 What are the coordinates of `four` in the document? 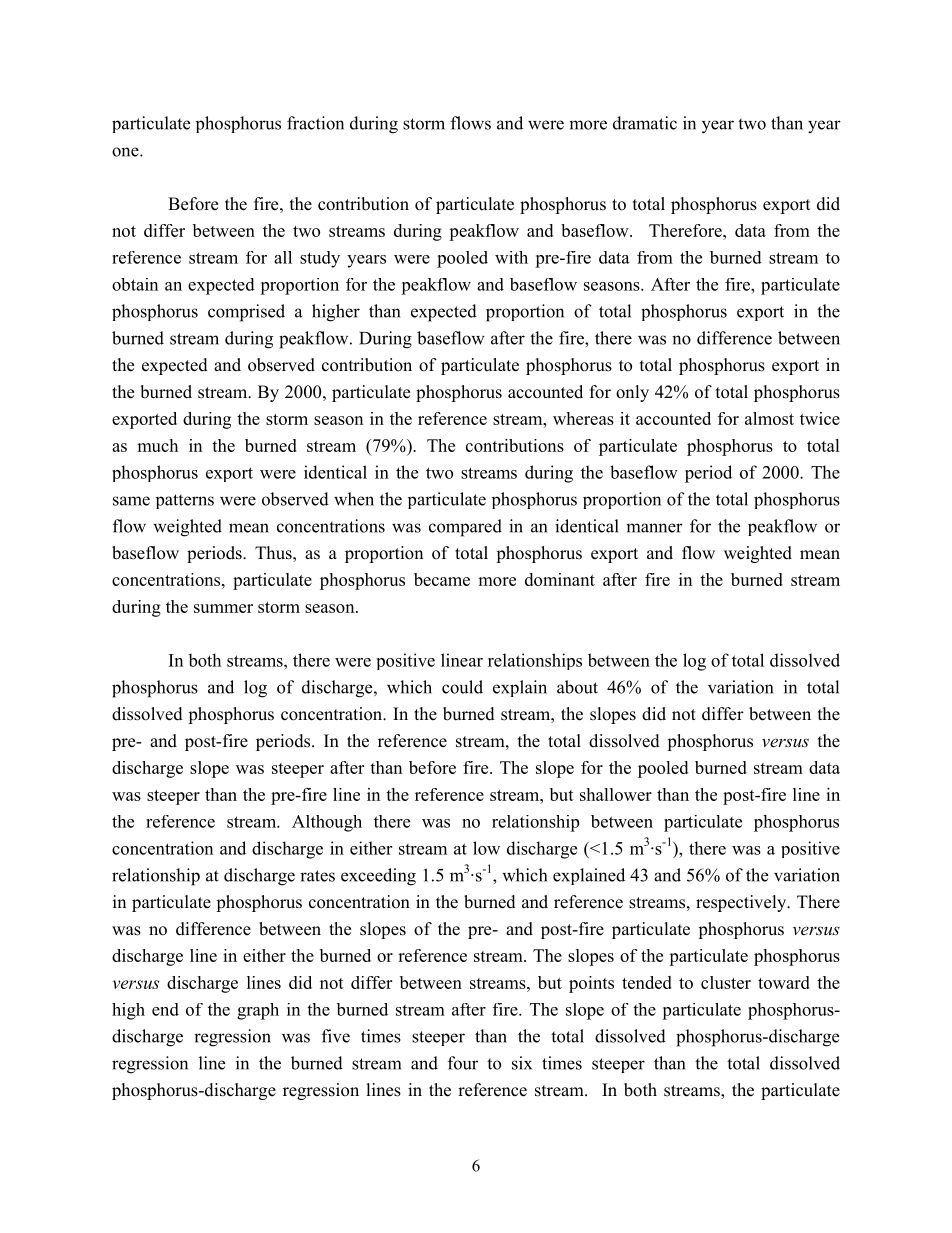 It's located at (463, 1063).
